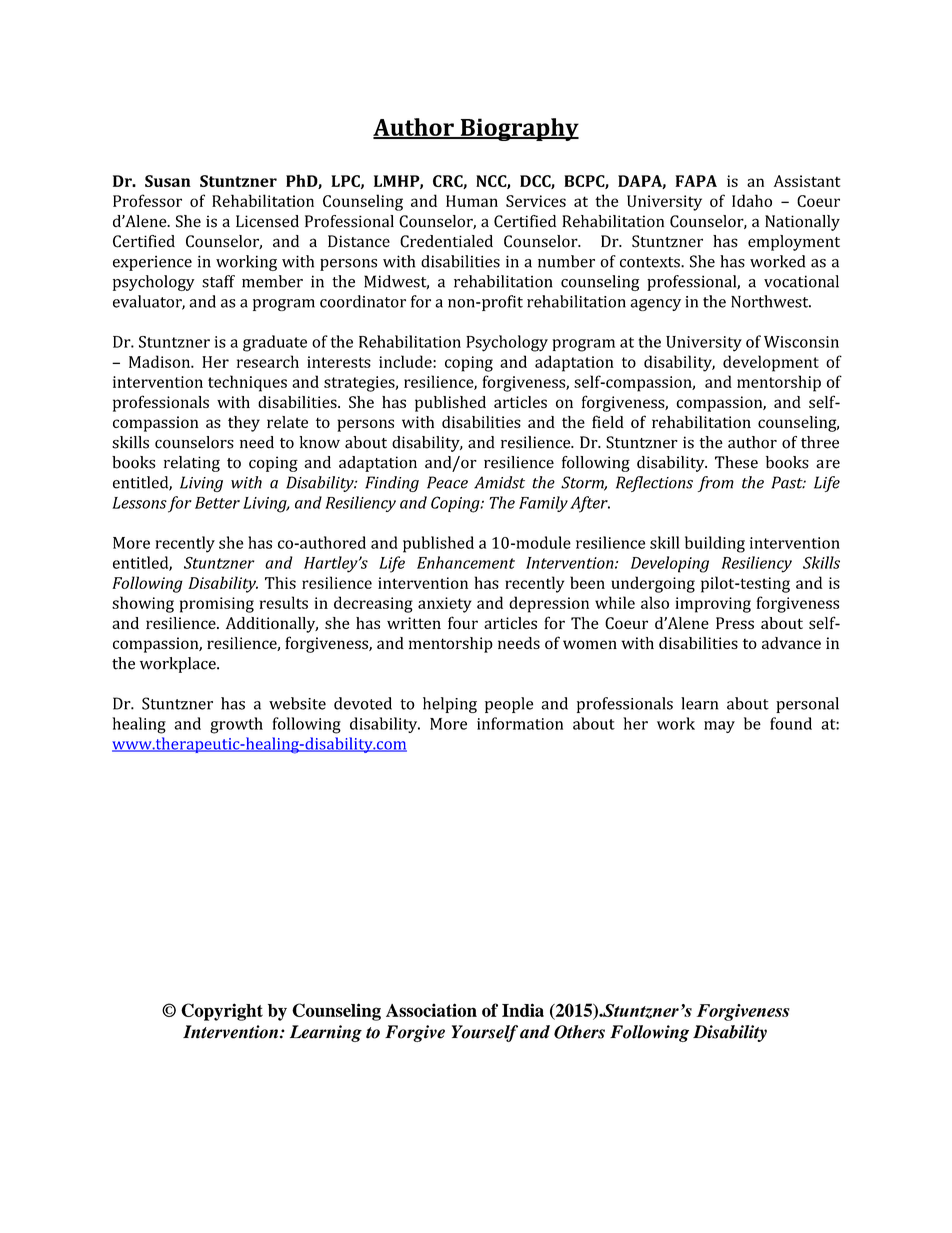 The image size is (952, 1233). I want to click on techniques, so click(247, 383).
